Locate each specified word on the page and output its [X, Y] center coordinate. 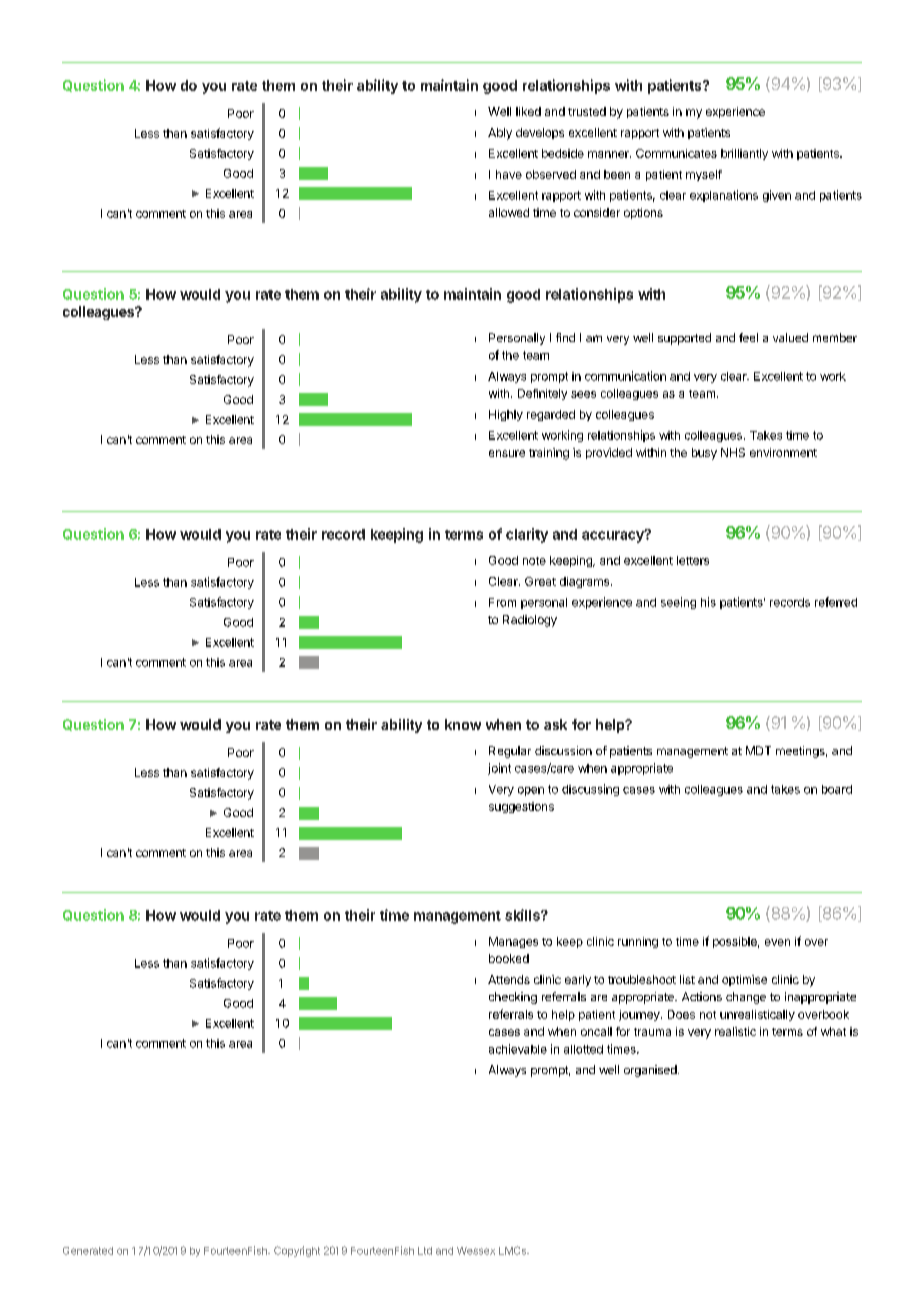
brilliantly [744, 154]
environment [783, 452]
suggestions [521, 807]
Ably [500, 134]
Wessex [476, 1251]
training [549, 454]
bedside [563, 153]
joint [499, 769]
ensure [507, 453]
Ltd [425, 1251]
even [777, 942]
